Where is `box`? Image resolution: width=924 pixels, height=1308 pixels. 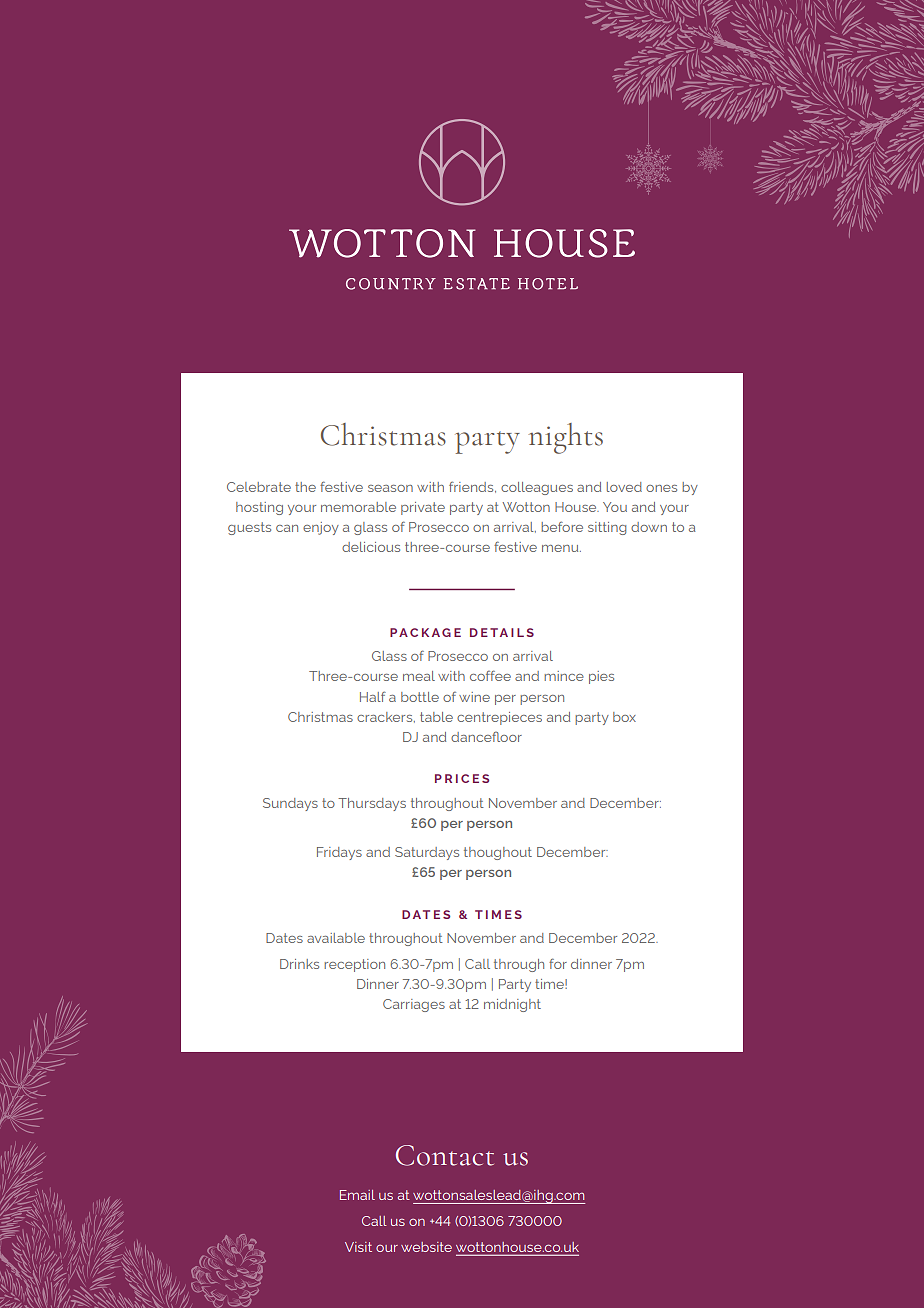
box is located at coordinates (624, 717).
